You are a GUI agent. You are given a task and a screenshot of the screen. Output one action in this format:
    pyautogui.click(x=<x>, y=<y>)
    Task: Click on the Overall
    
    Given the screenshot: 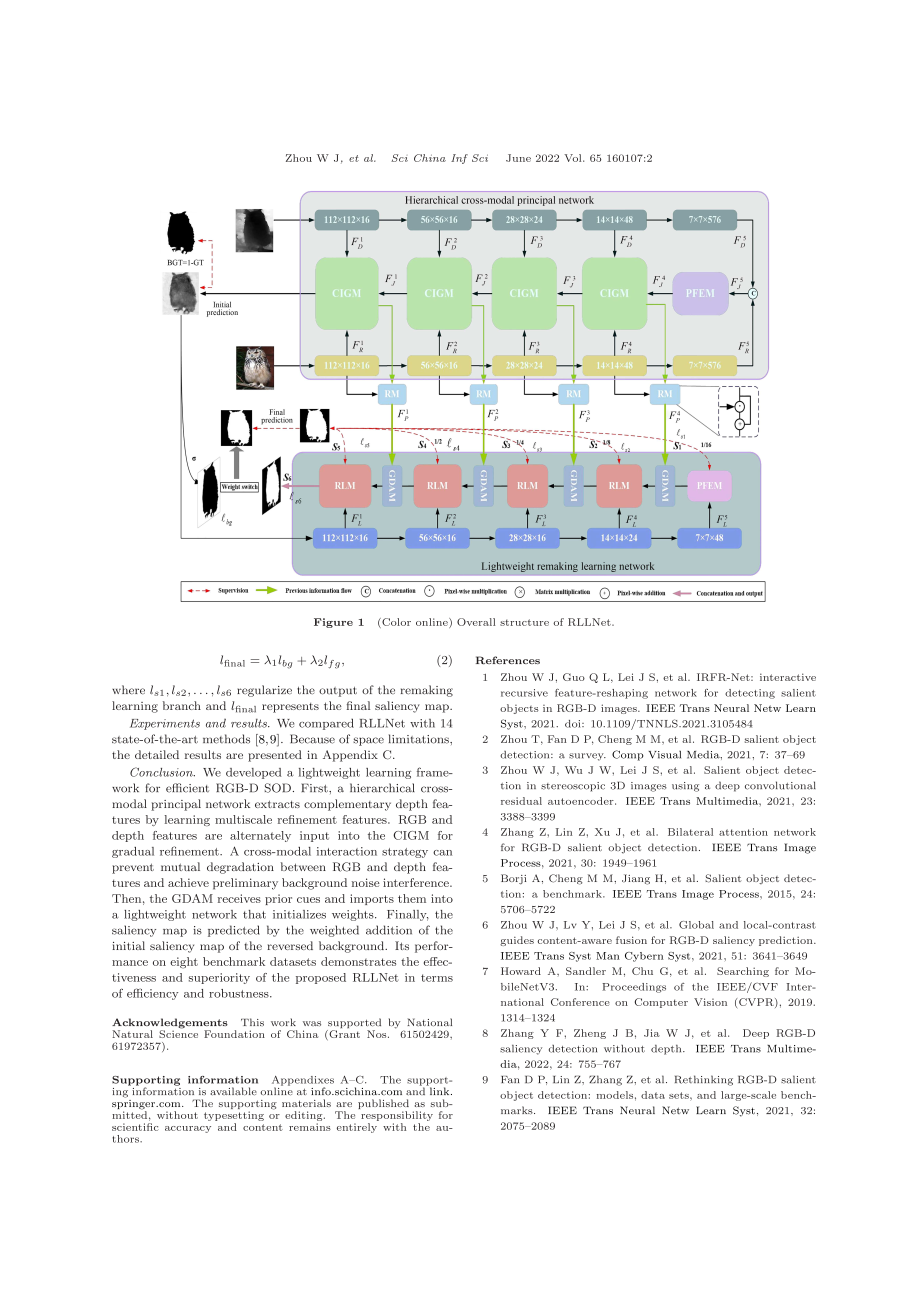 What is the action you would take?
    pyautogui.click(x=476, y=622)
